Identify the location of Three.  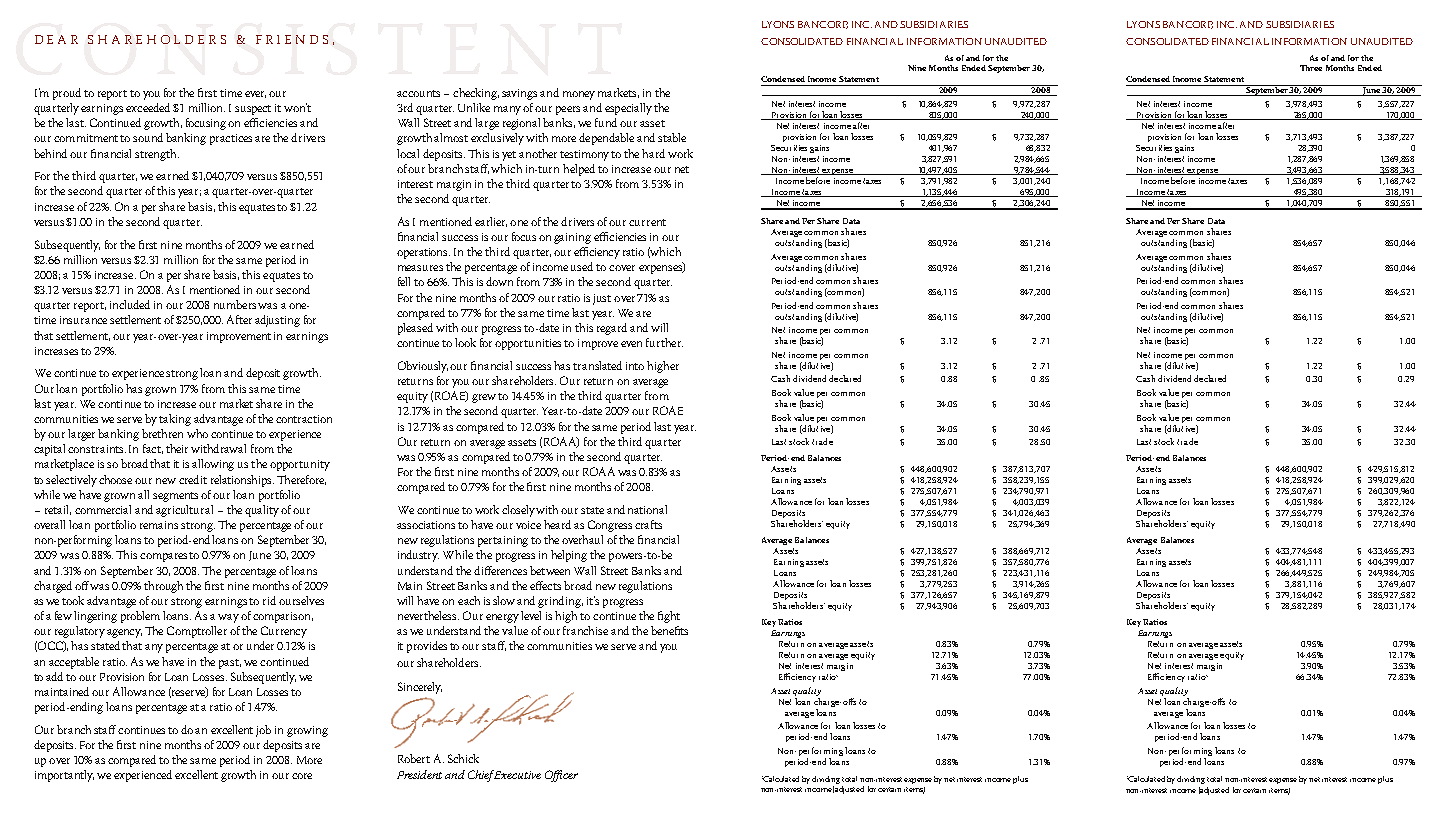
(1311, 68).
